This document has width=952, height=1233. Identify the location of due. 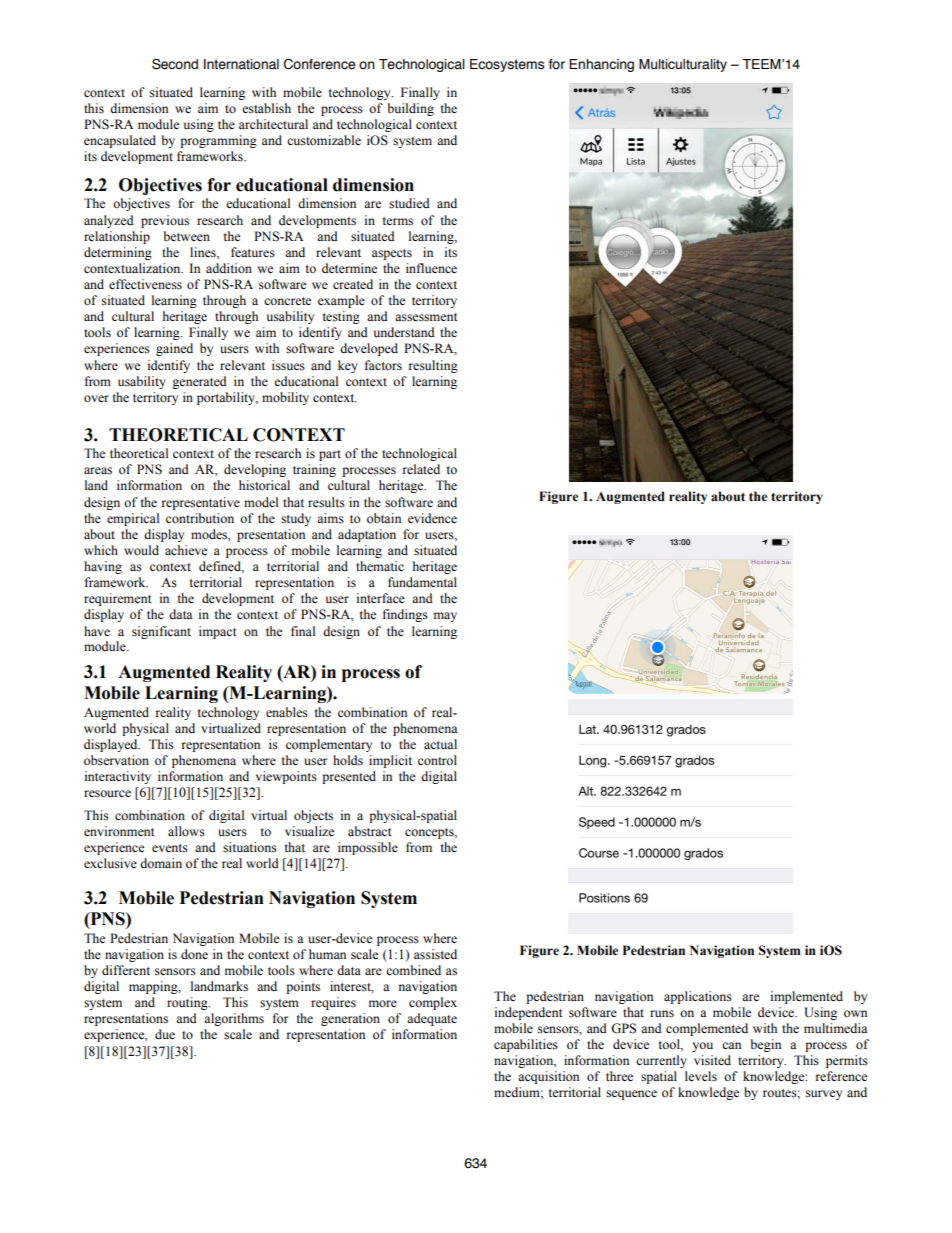
(165, 1034).
